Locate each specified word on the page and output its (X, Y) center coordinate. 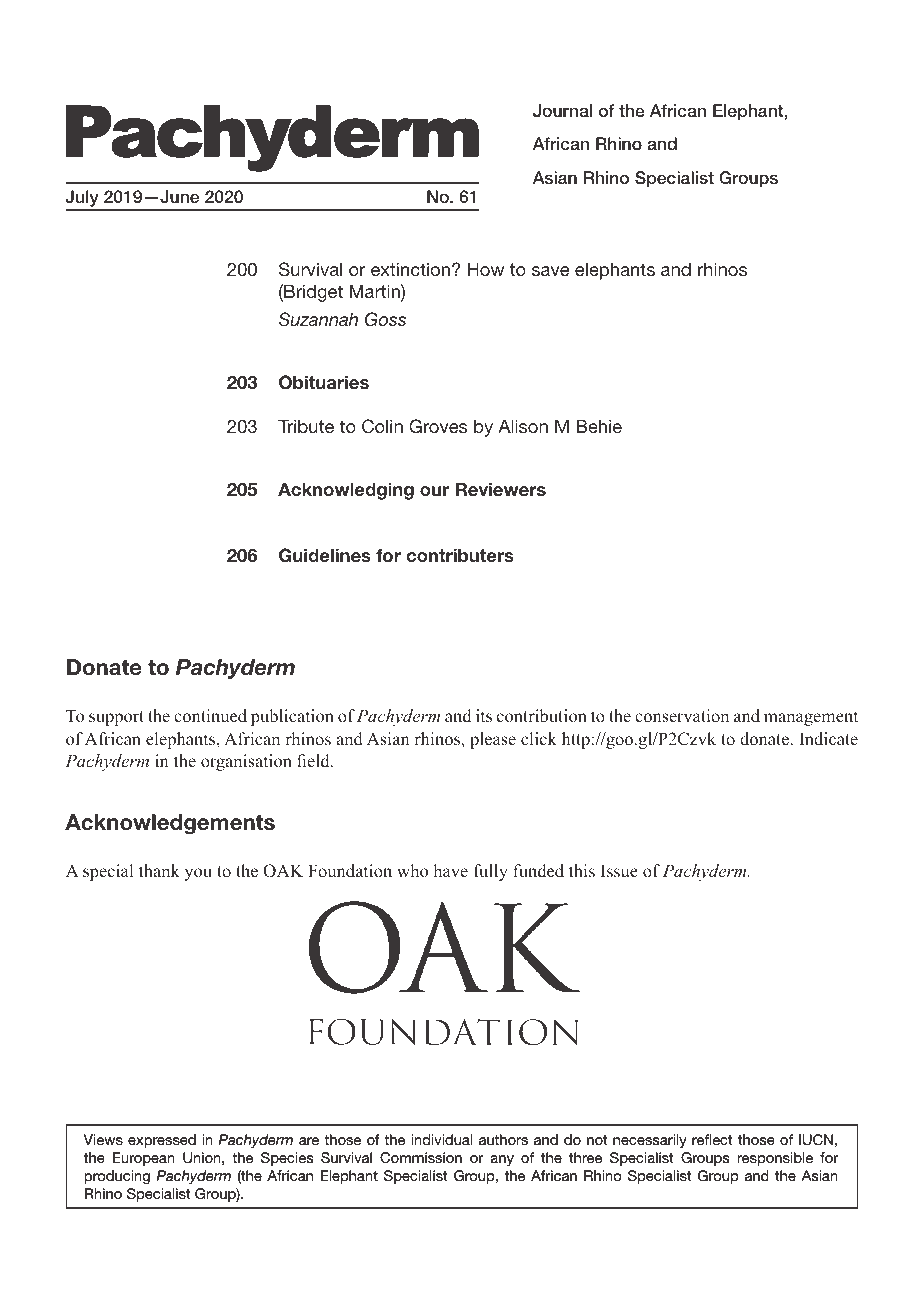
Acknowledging (346, 491)
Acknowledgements (170, 824)
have (451, 871)
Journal (562, 111)
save (550, 271)
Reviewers (501, 489)
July (83, 200)
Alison (523, 426)
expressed (162, 1141)
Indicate (828, 739)
